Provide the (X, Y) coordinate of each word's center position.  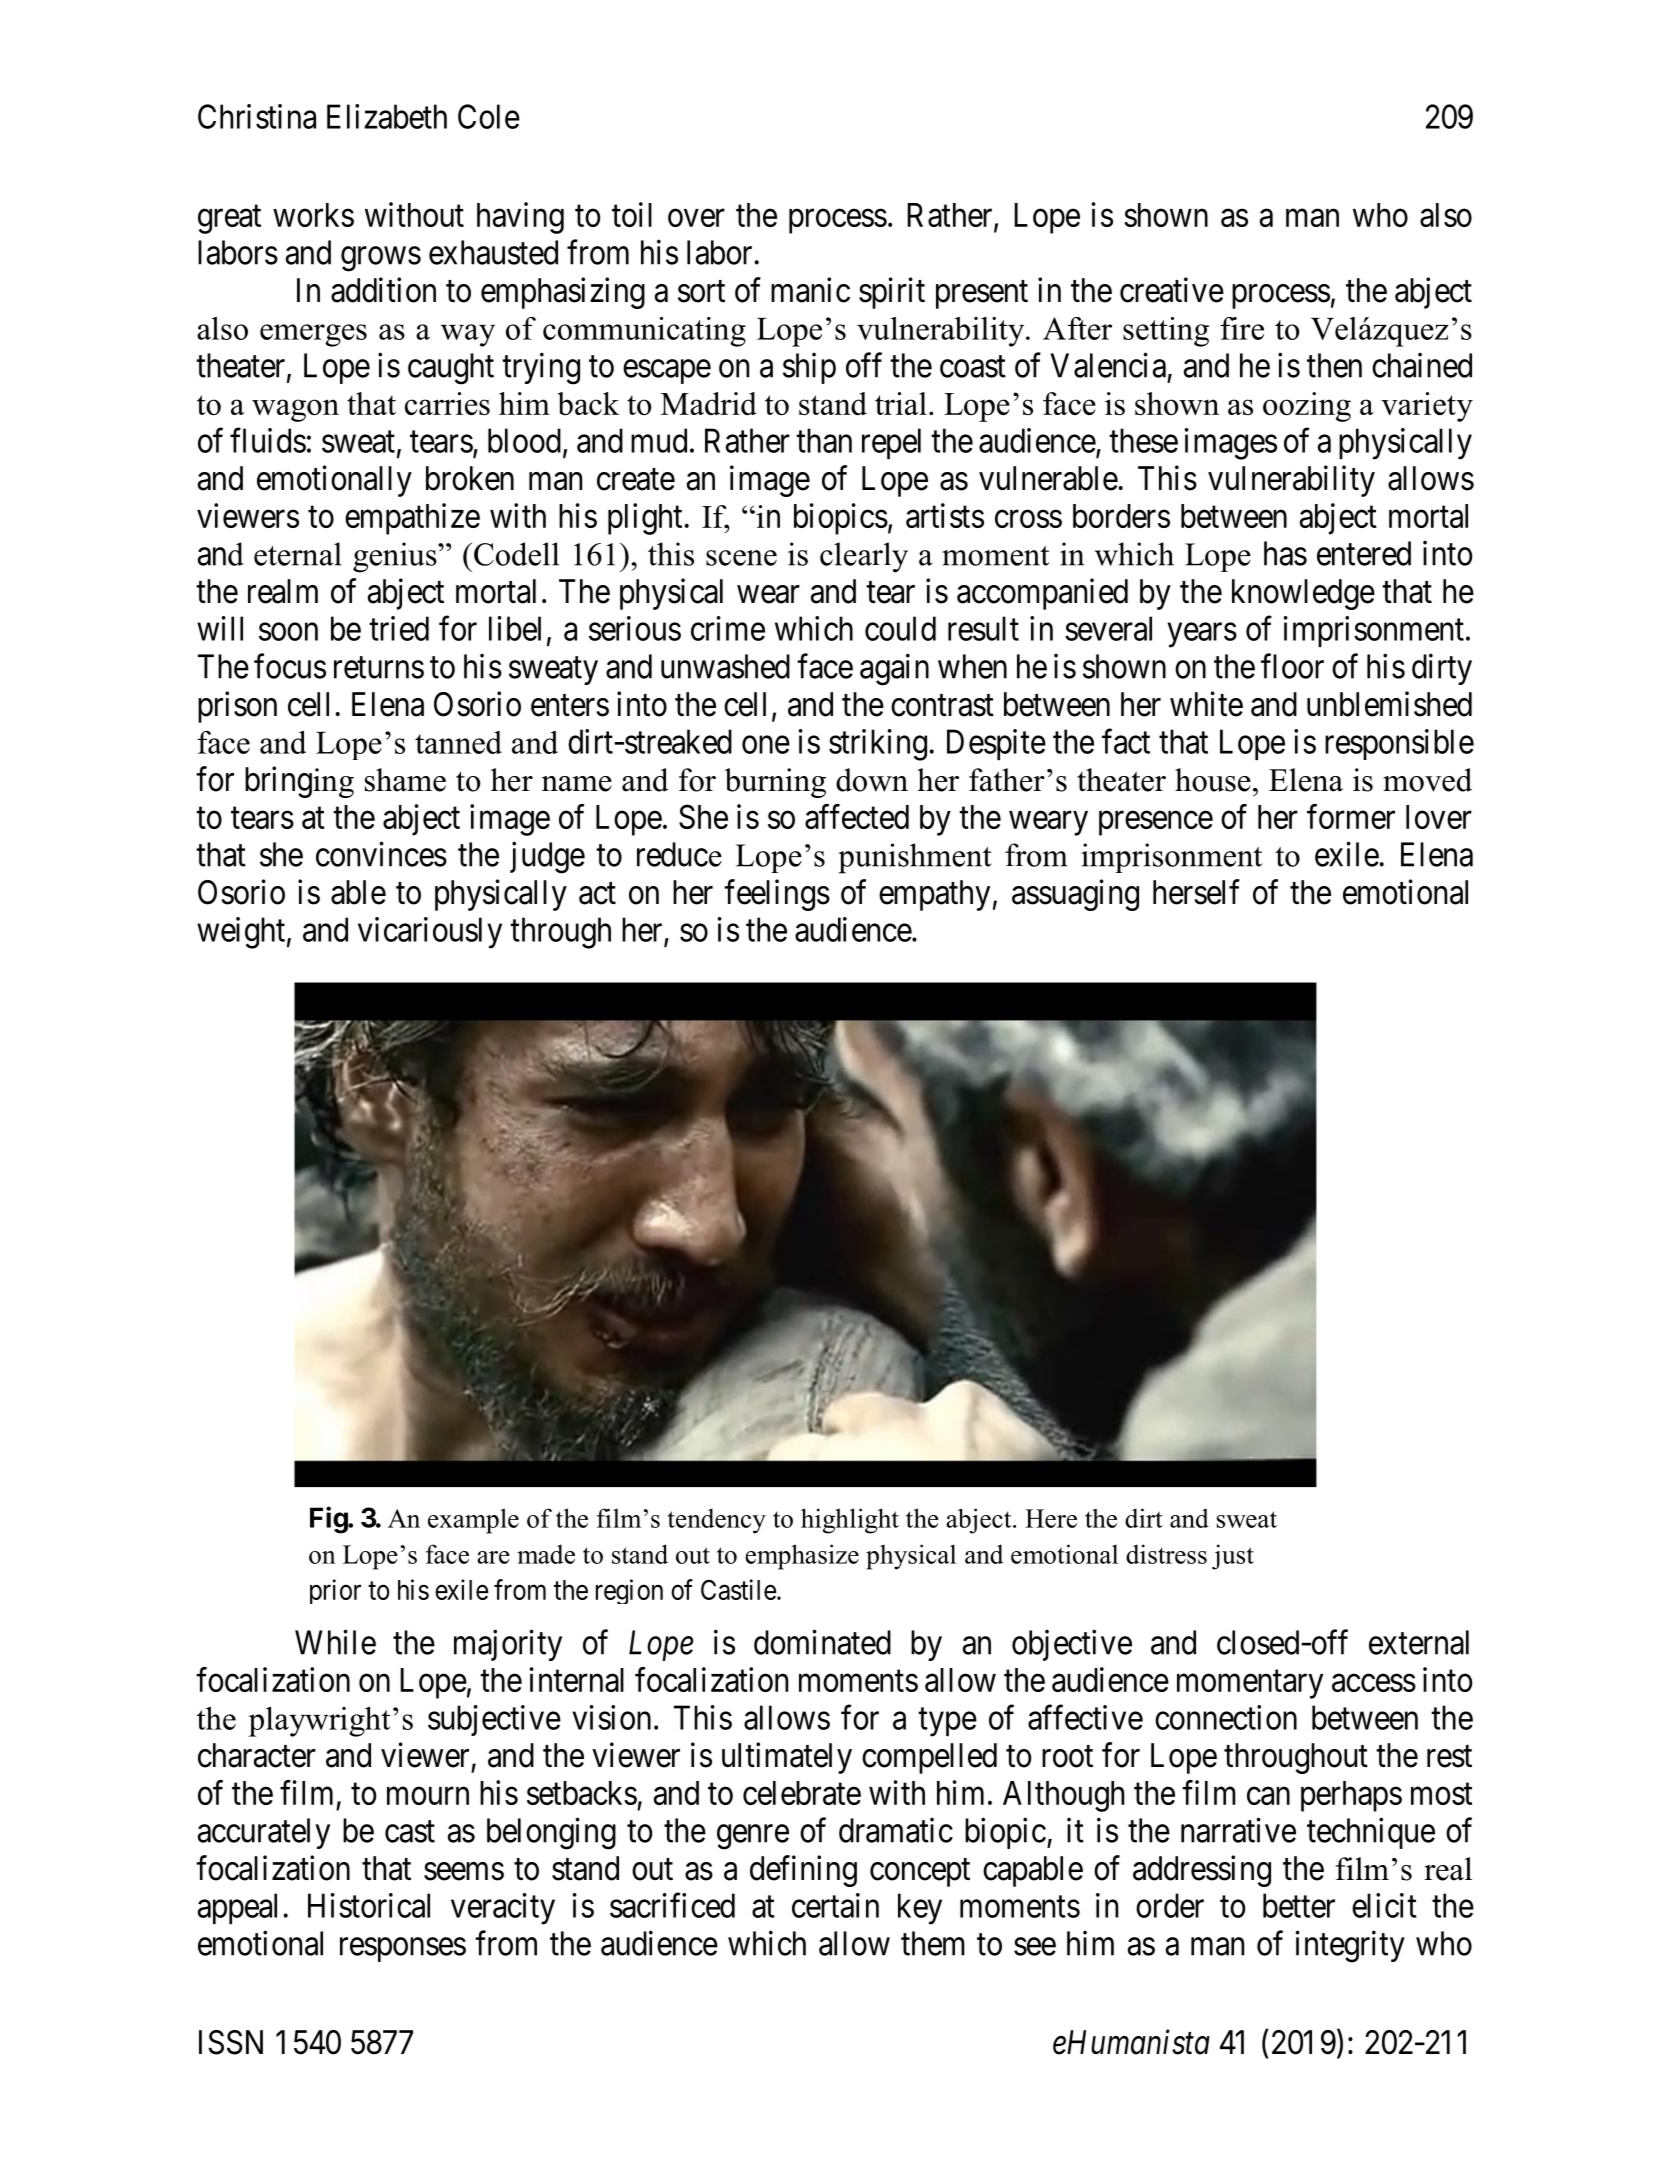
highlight (850, 1521)
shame (405, 780)
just (1233, 1557)
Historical (369, 1905)
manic (810, 290)
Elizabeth (387, 116)
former (1351, 816)
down (872, 780)
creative (1172, 290)
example (473, 1521)
